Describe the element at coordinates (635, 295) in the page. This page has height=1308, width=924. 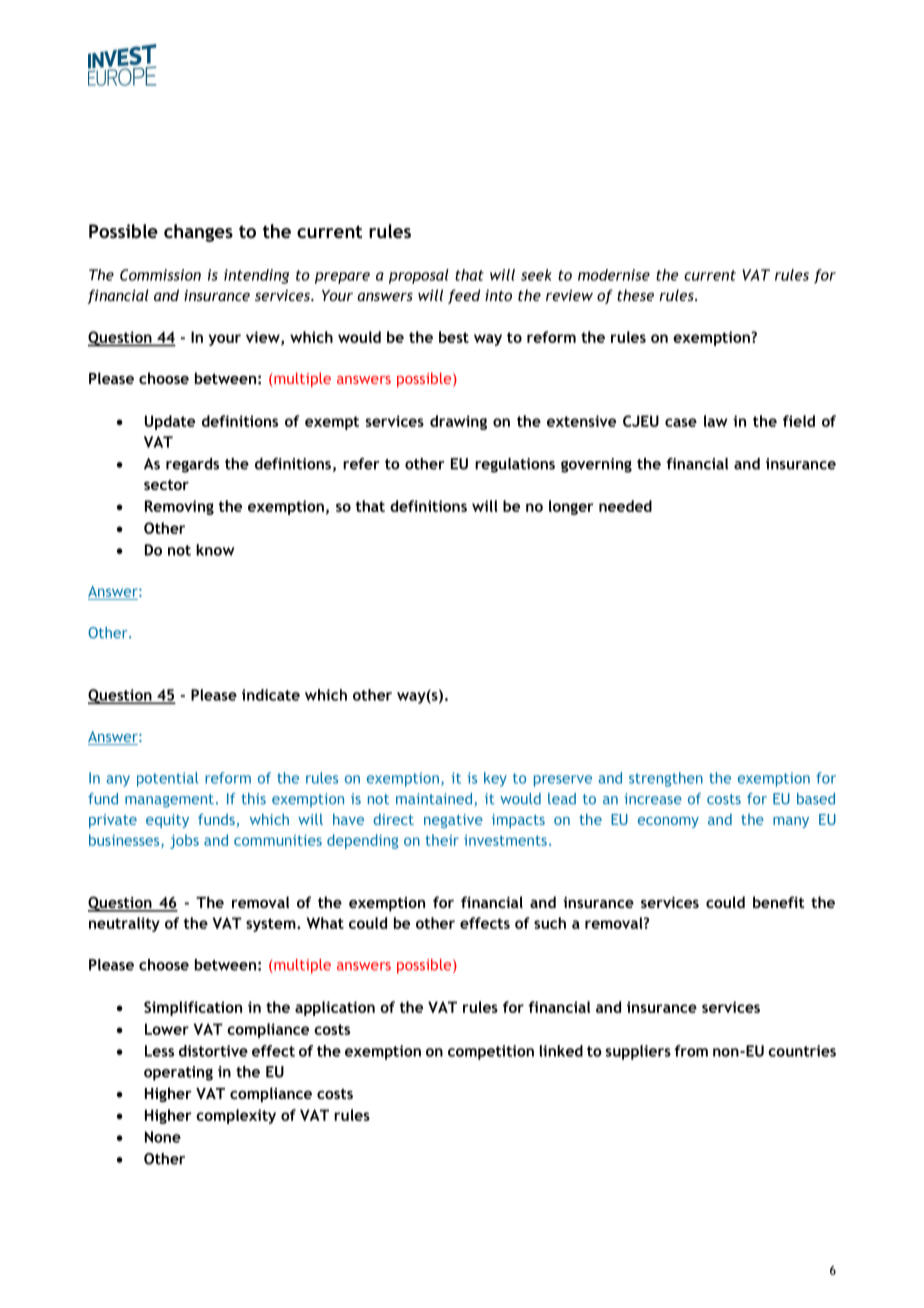
I see `these` at that location.
